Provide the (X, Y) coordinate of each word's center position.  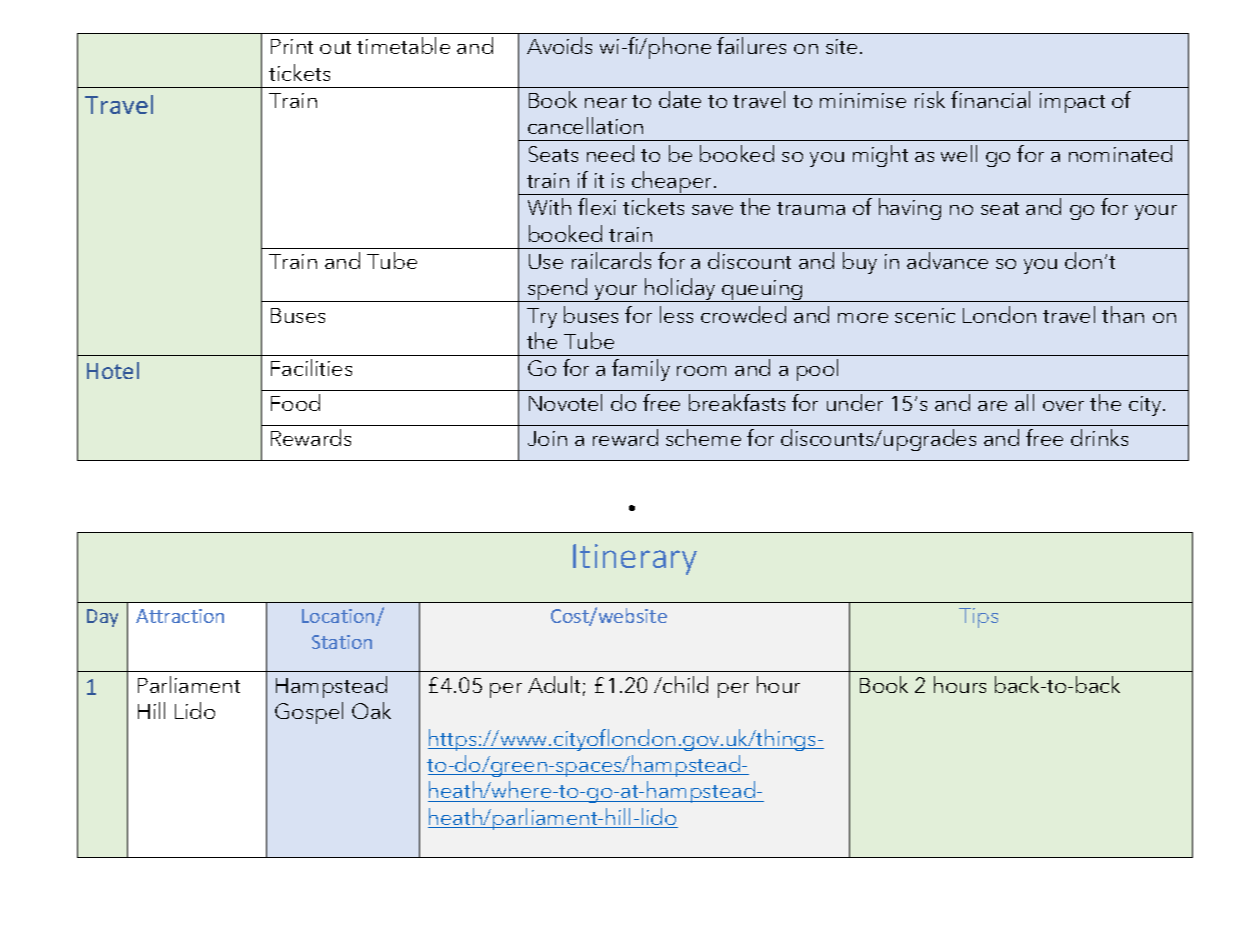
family (641, 370)
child (685, 684)
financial (990, 99)
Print (292, 46)
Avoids (559, 45)
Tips (978, 618)
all (1024, 402)
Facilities (311, 367)
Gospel (309, 713)
